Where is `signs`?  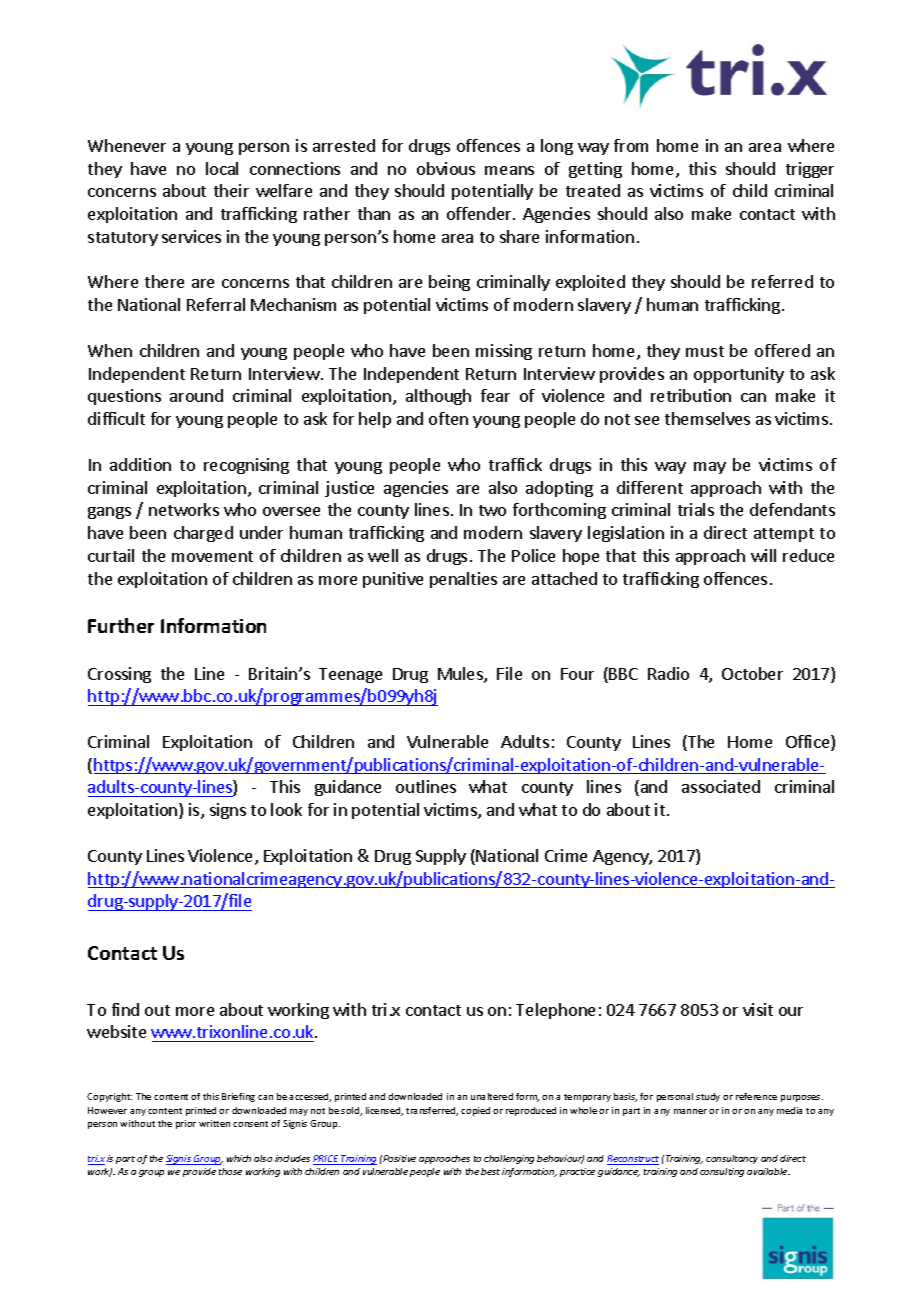 signs is located at coordinates (228, 811).
